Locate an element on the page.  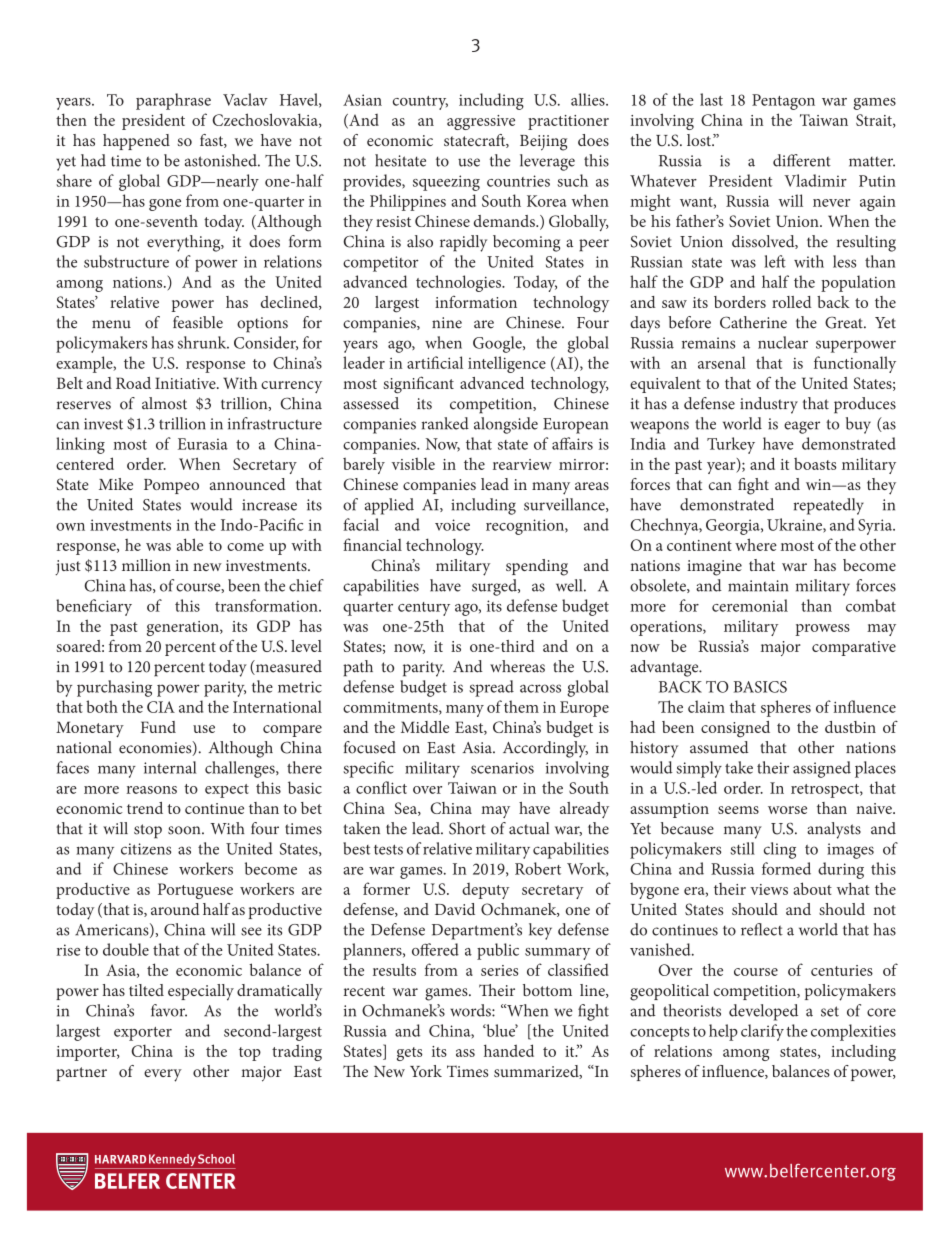
Pentagon is located at coordinates (783, 102).
